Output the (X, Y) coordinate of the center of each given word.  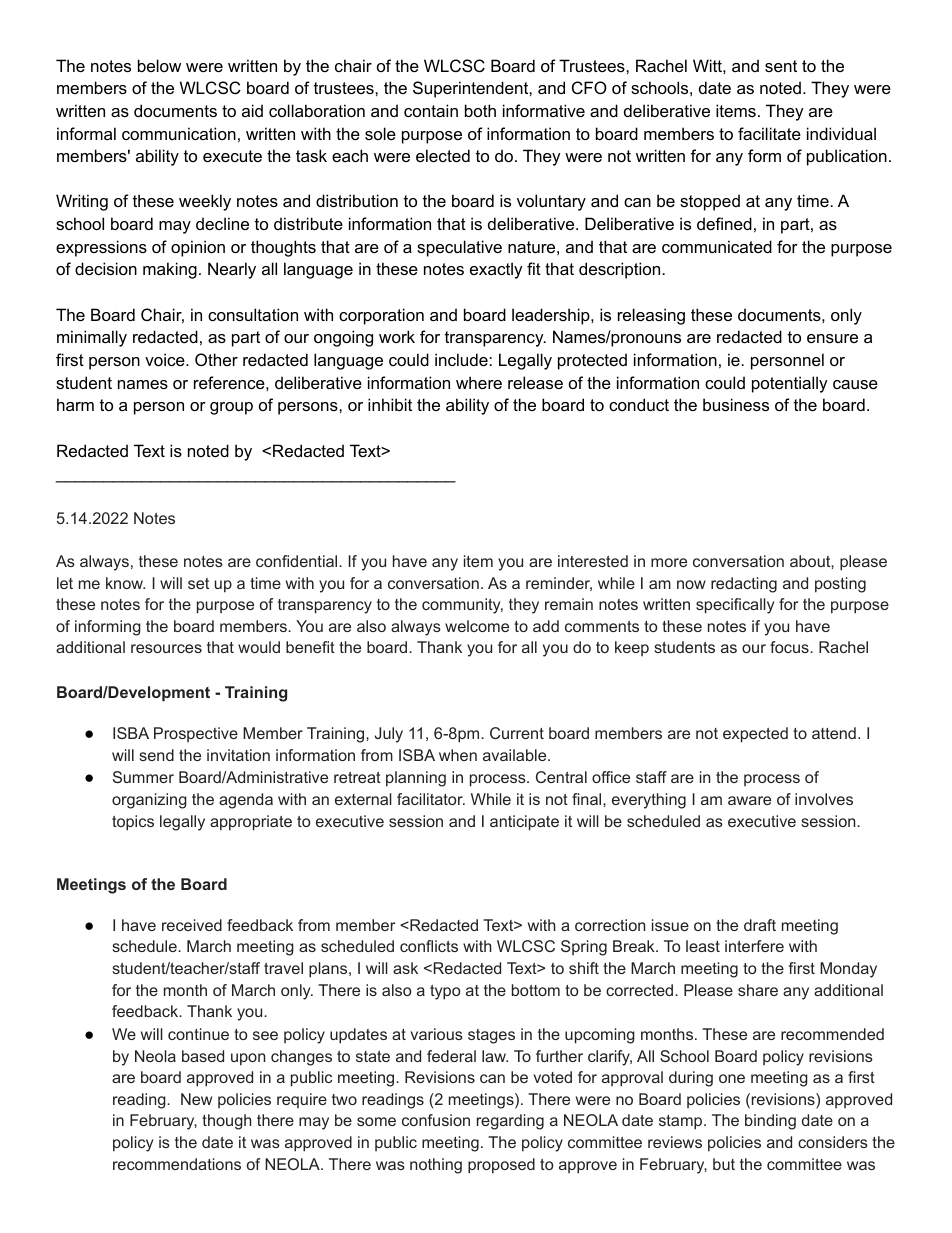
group (231, 408)
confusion (436, 1120)
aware (749, 800)
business (736, 404)
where (479, 382)
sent (781, 66)
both (480, 110)
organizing (149, 801)
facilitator (431, 799)
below (159, 65)
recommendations (177, 1164)
